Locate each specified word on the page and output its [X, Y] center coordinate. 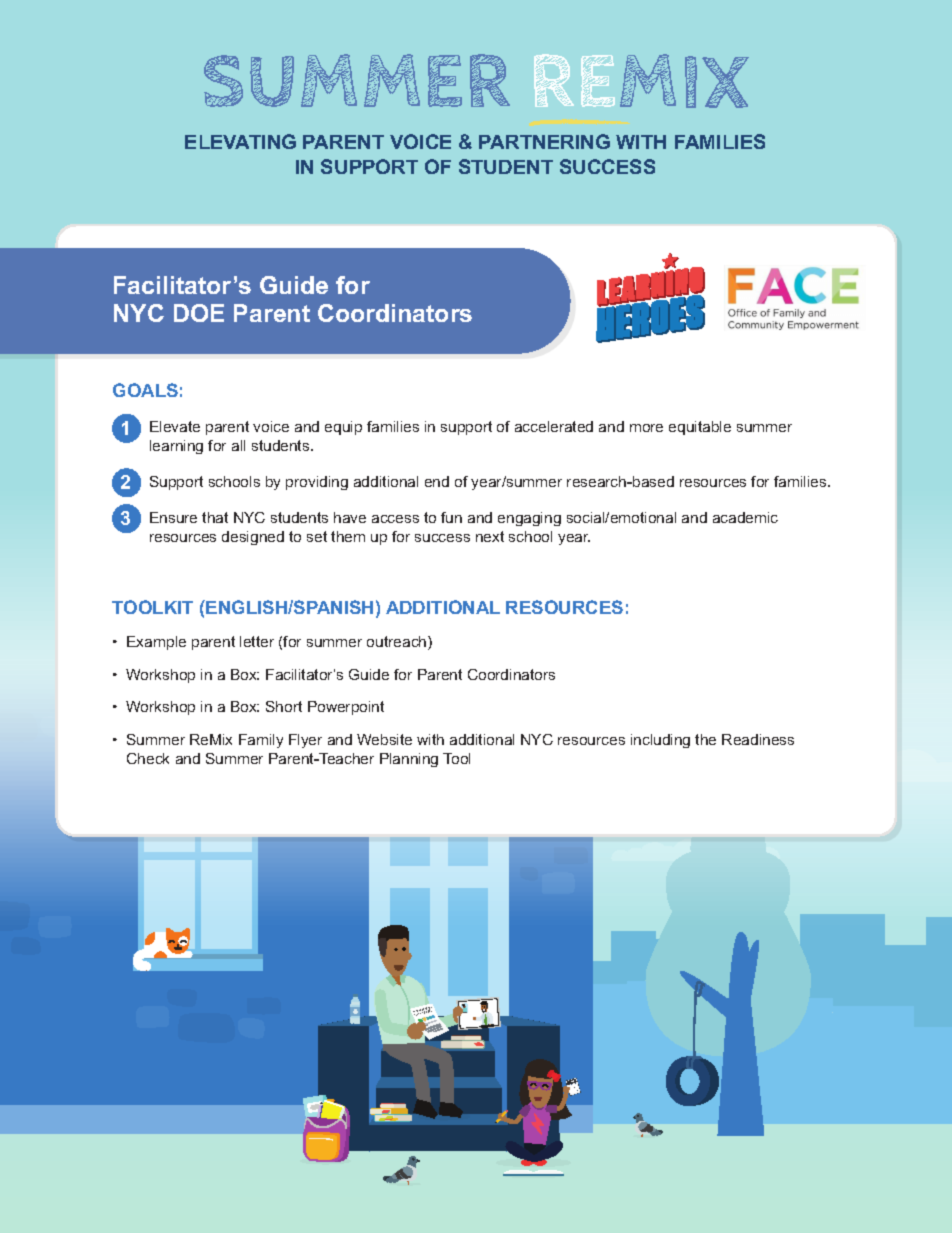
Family [261, 741]
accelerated [554, 426]
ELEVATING [240, 141]
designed [253, 538]
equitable [700, 428]
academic [745, 517]
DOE [199, 313]
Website [384, 739]
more [646, 428]
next [490, 536]
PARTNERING [544, 141]
